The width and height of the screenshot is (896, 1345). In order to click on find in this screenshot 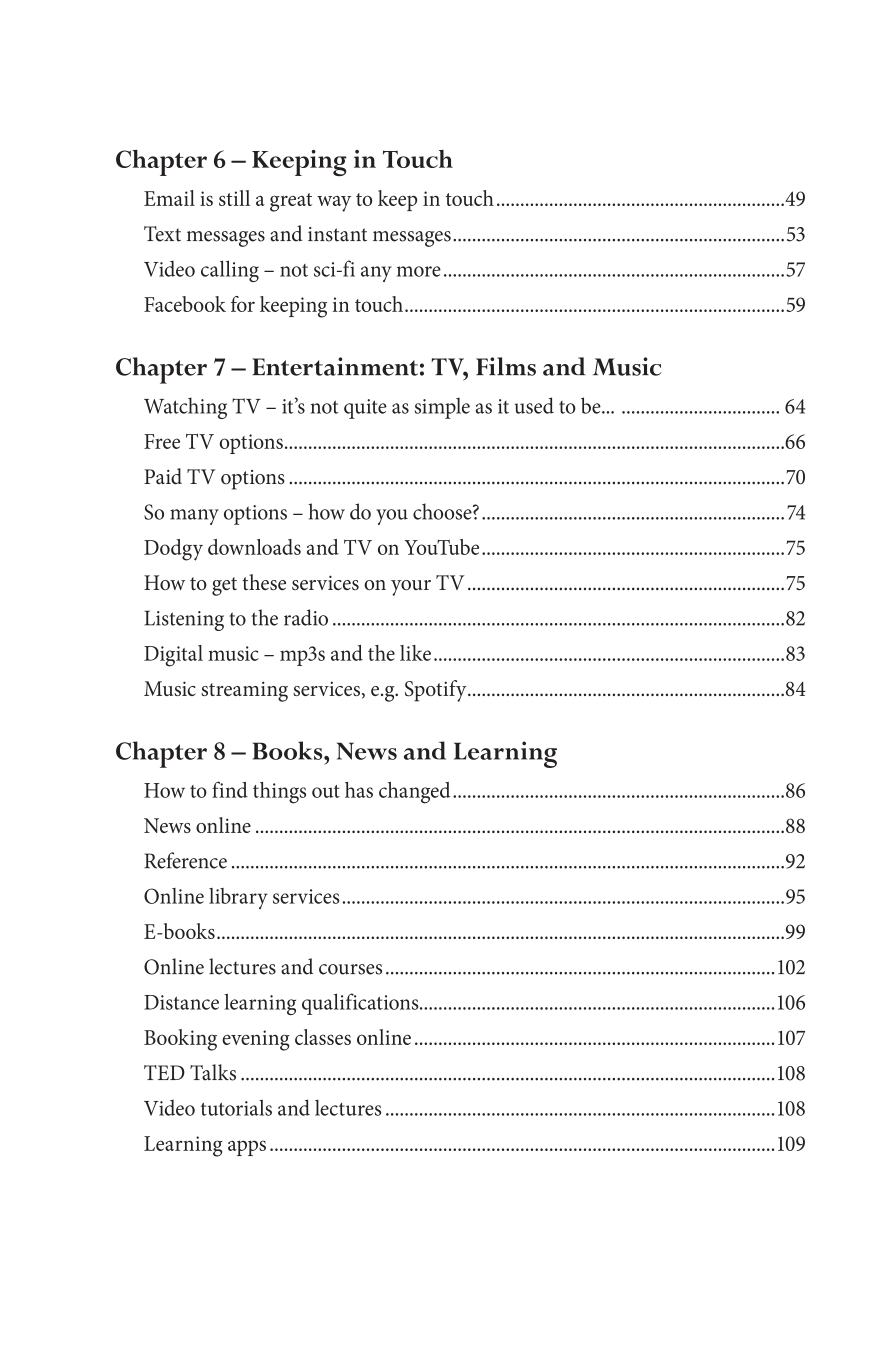, I will do `click(230, 789)`.
